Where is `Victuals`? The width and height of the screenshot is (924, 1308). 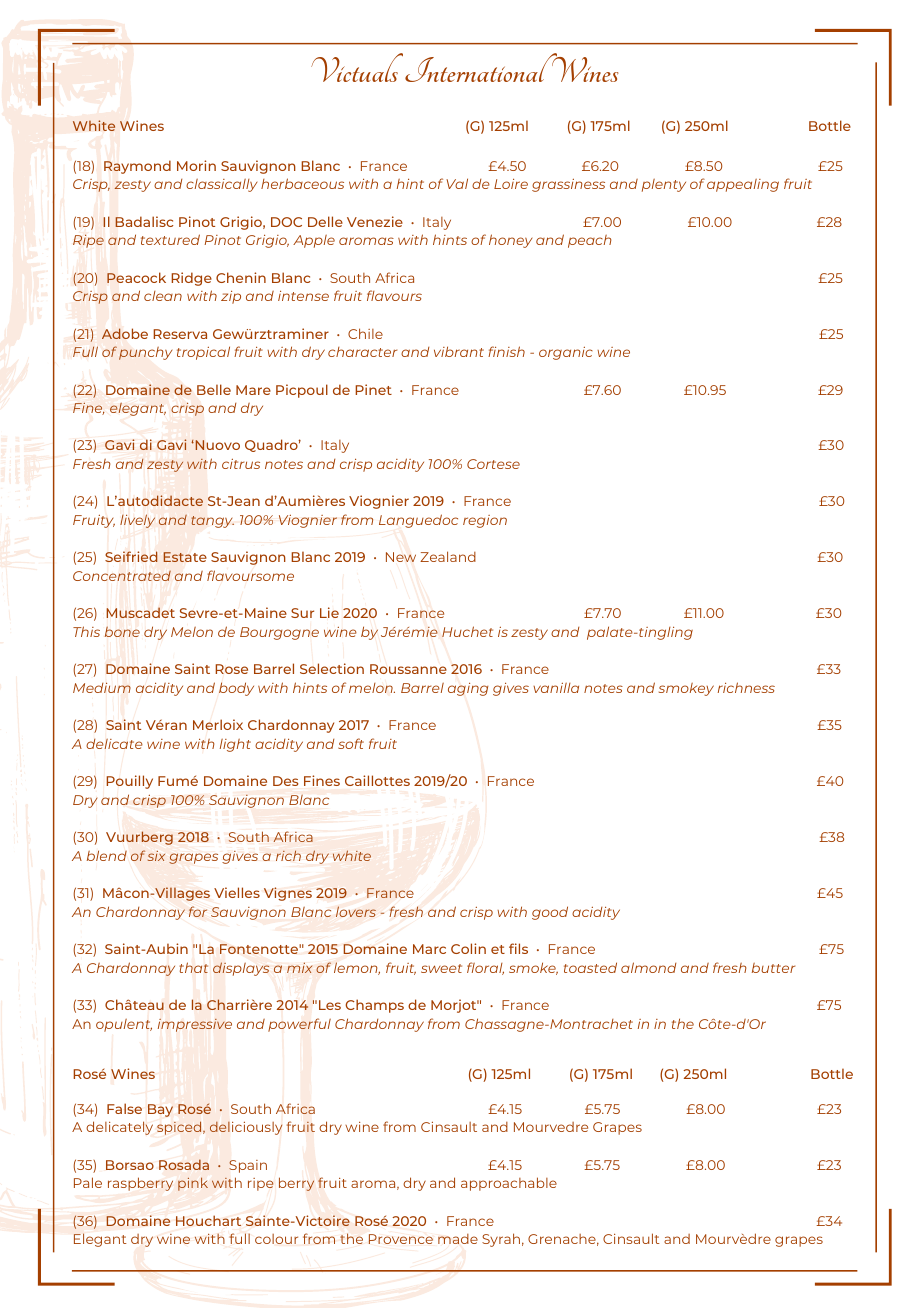
Victuals is located at coordinates (358, 67).
